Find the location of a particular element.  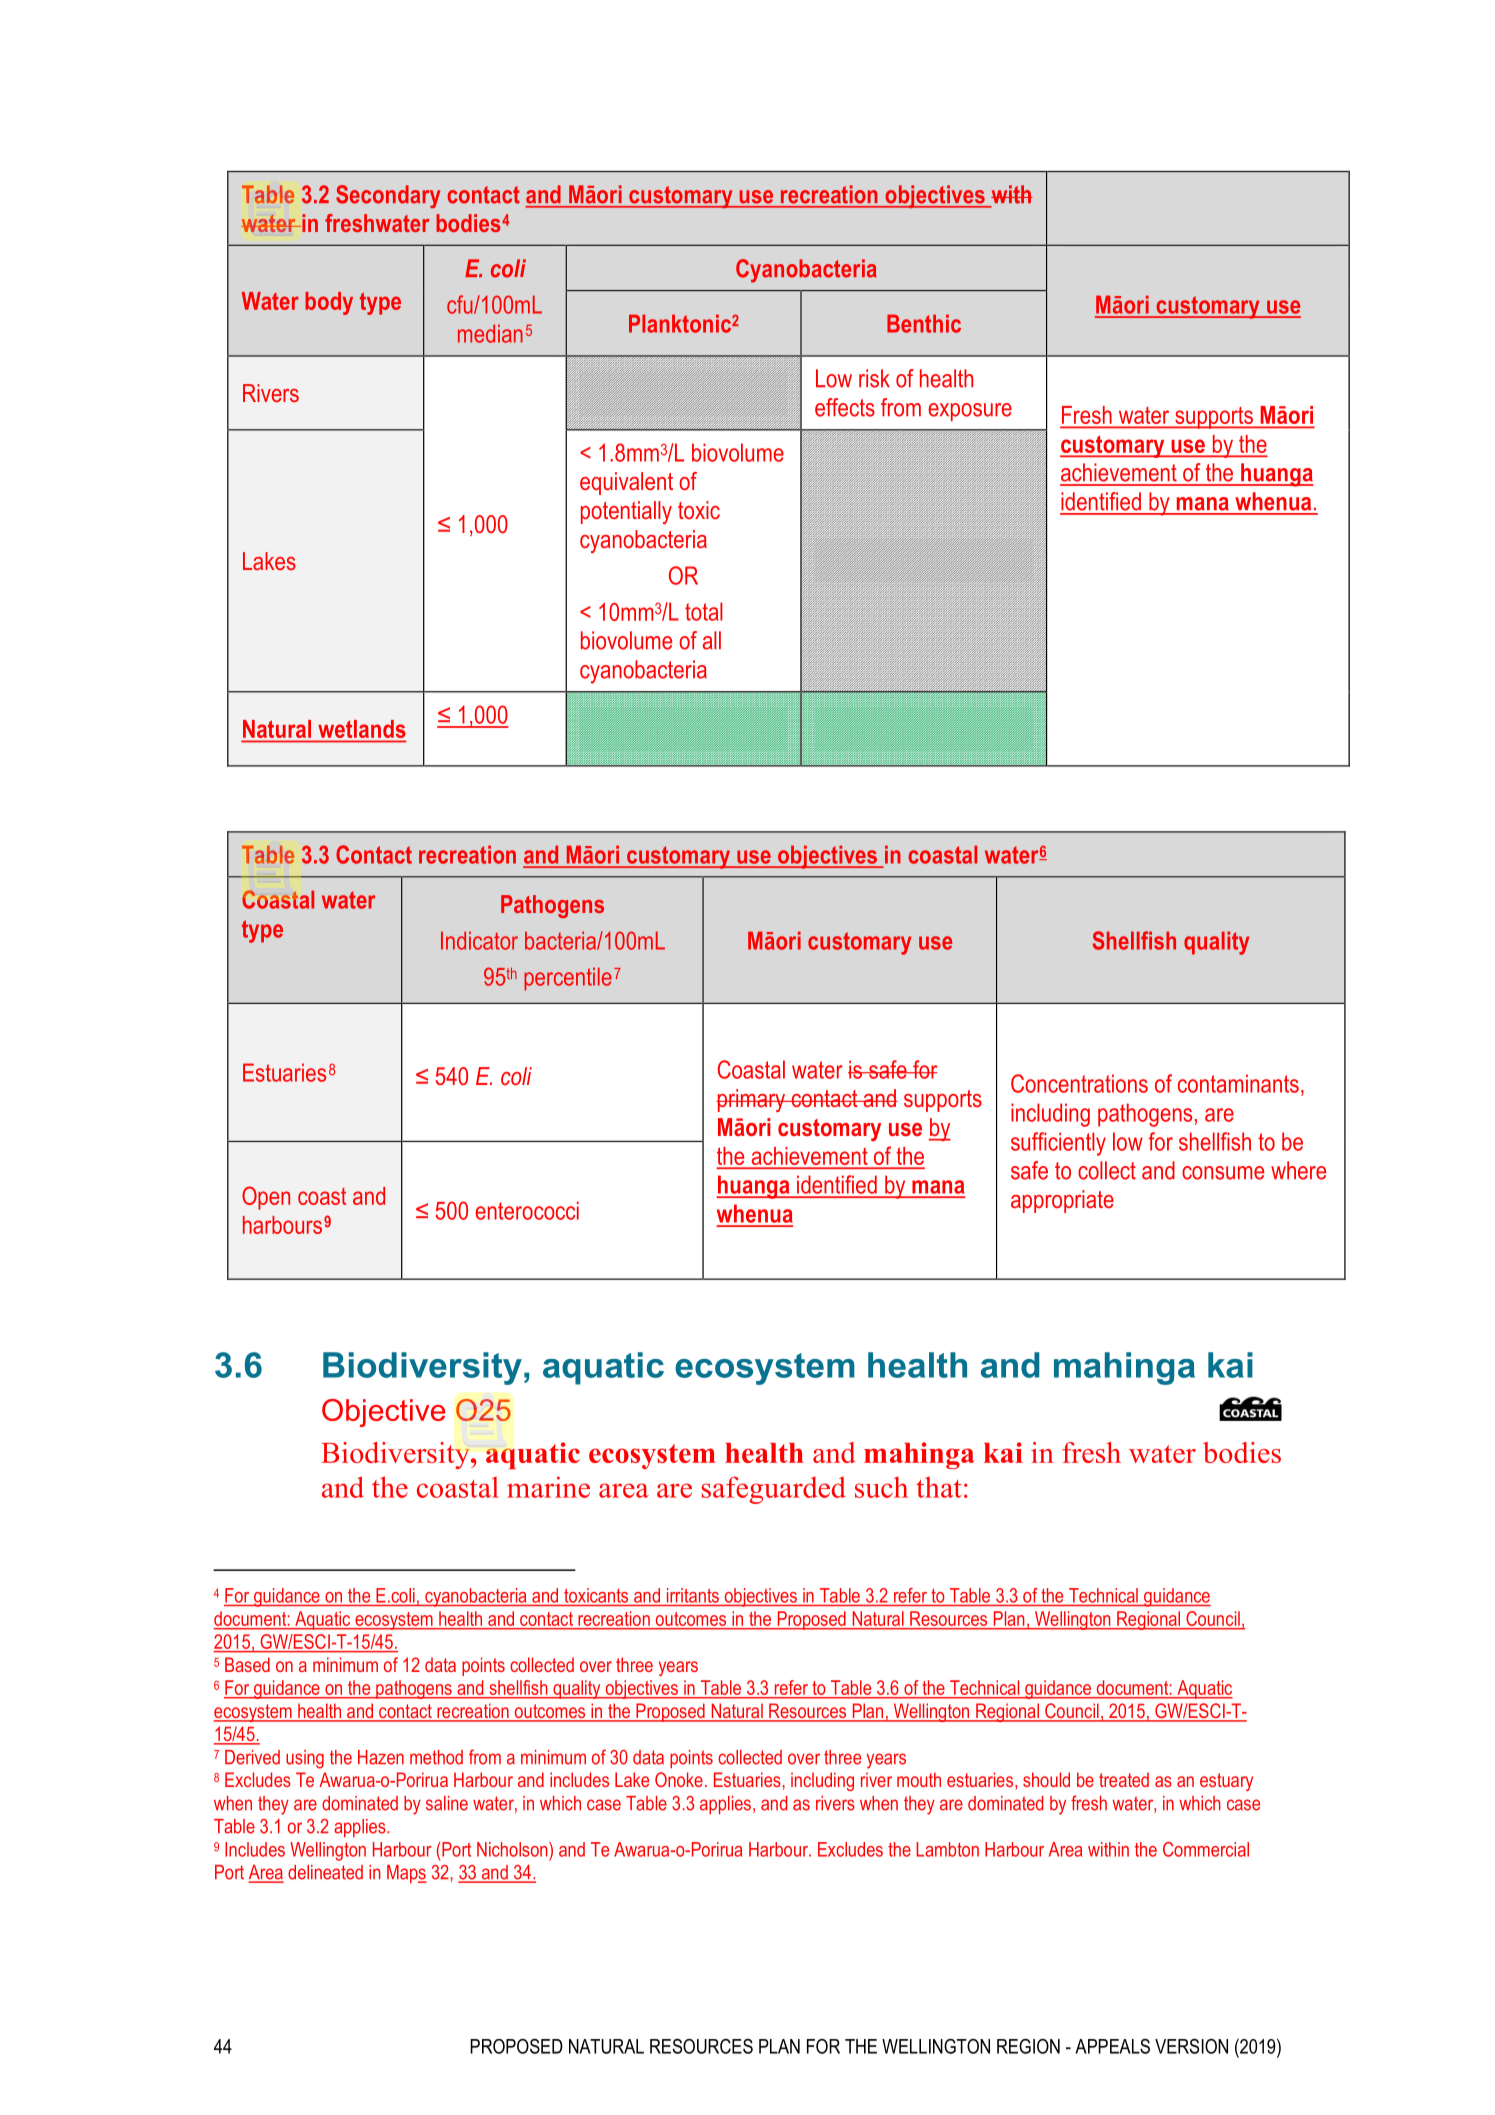

potentially is located at coordinates (626, 512).
